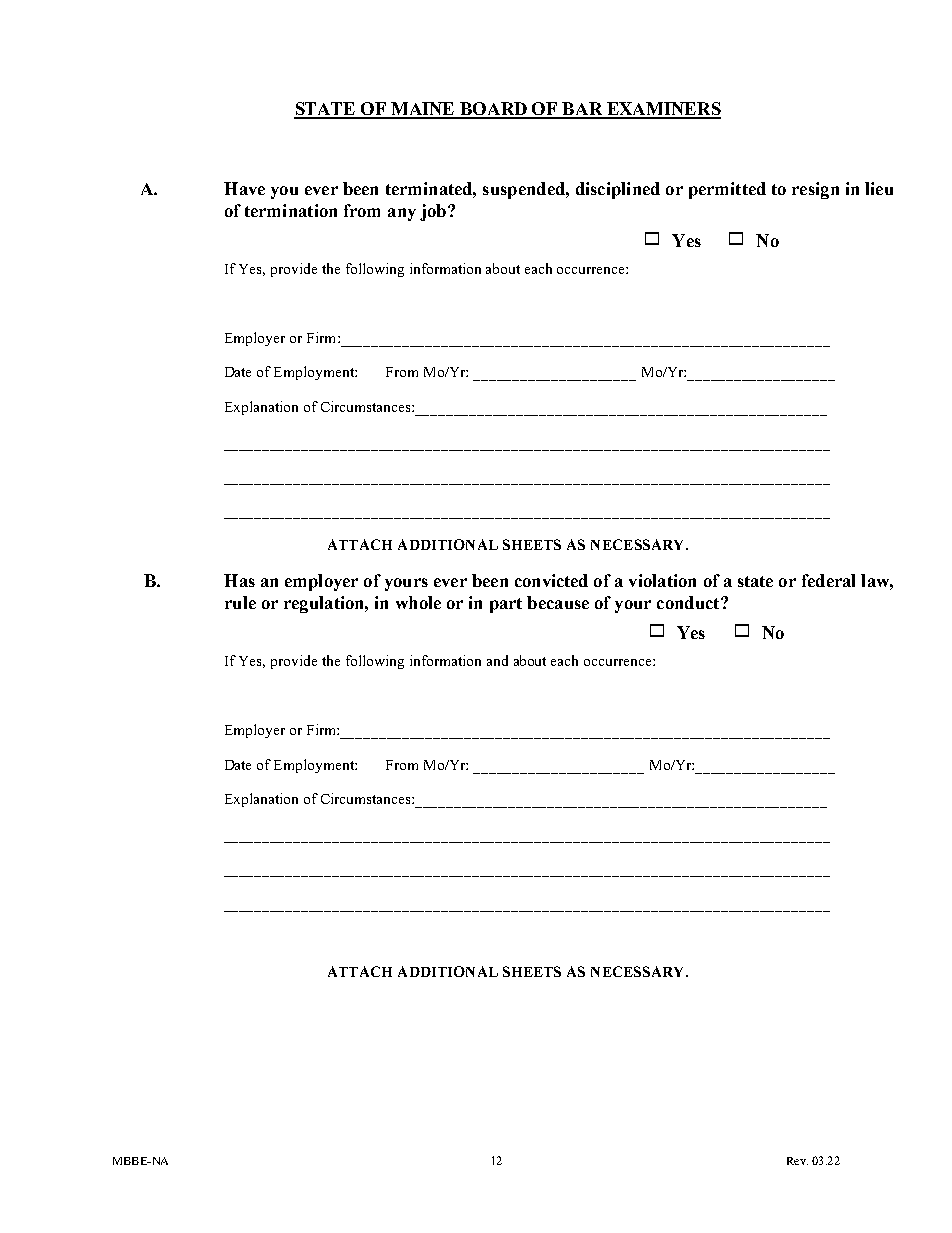 The width and height of the screenshot is (952, 1233). What do you see at coordinates (240, 602) in the screenshot?
I see `rule` at bounding box center [240, 602].
